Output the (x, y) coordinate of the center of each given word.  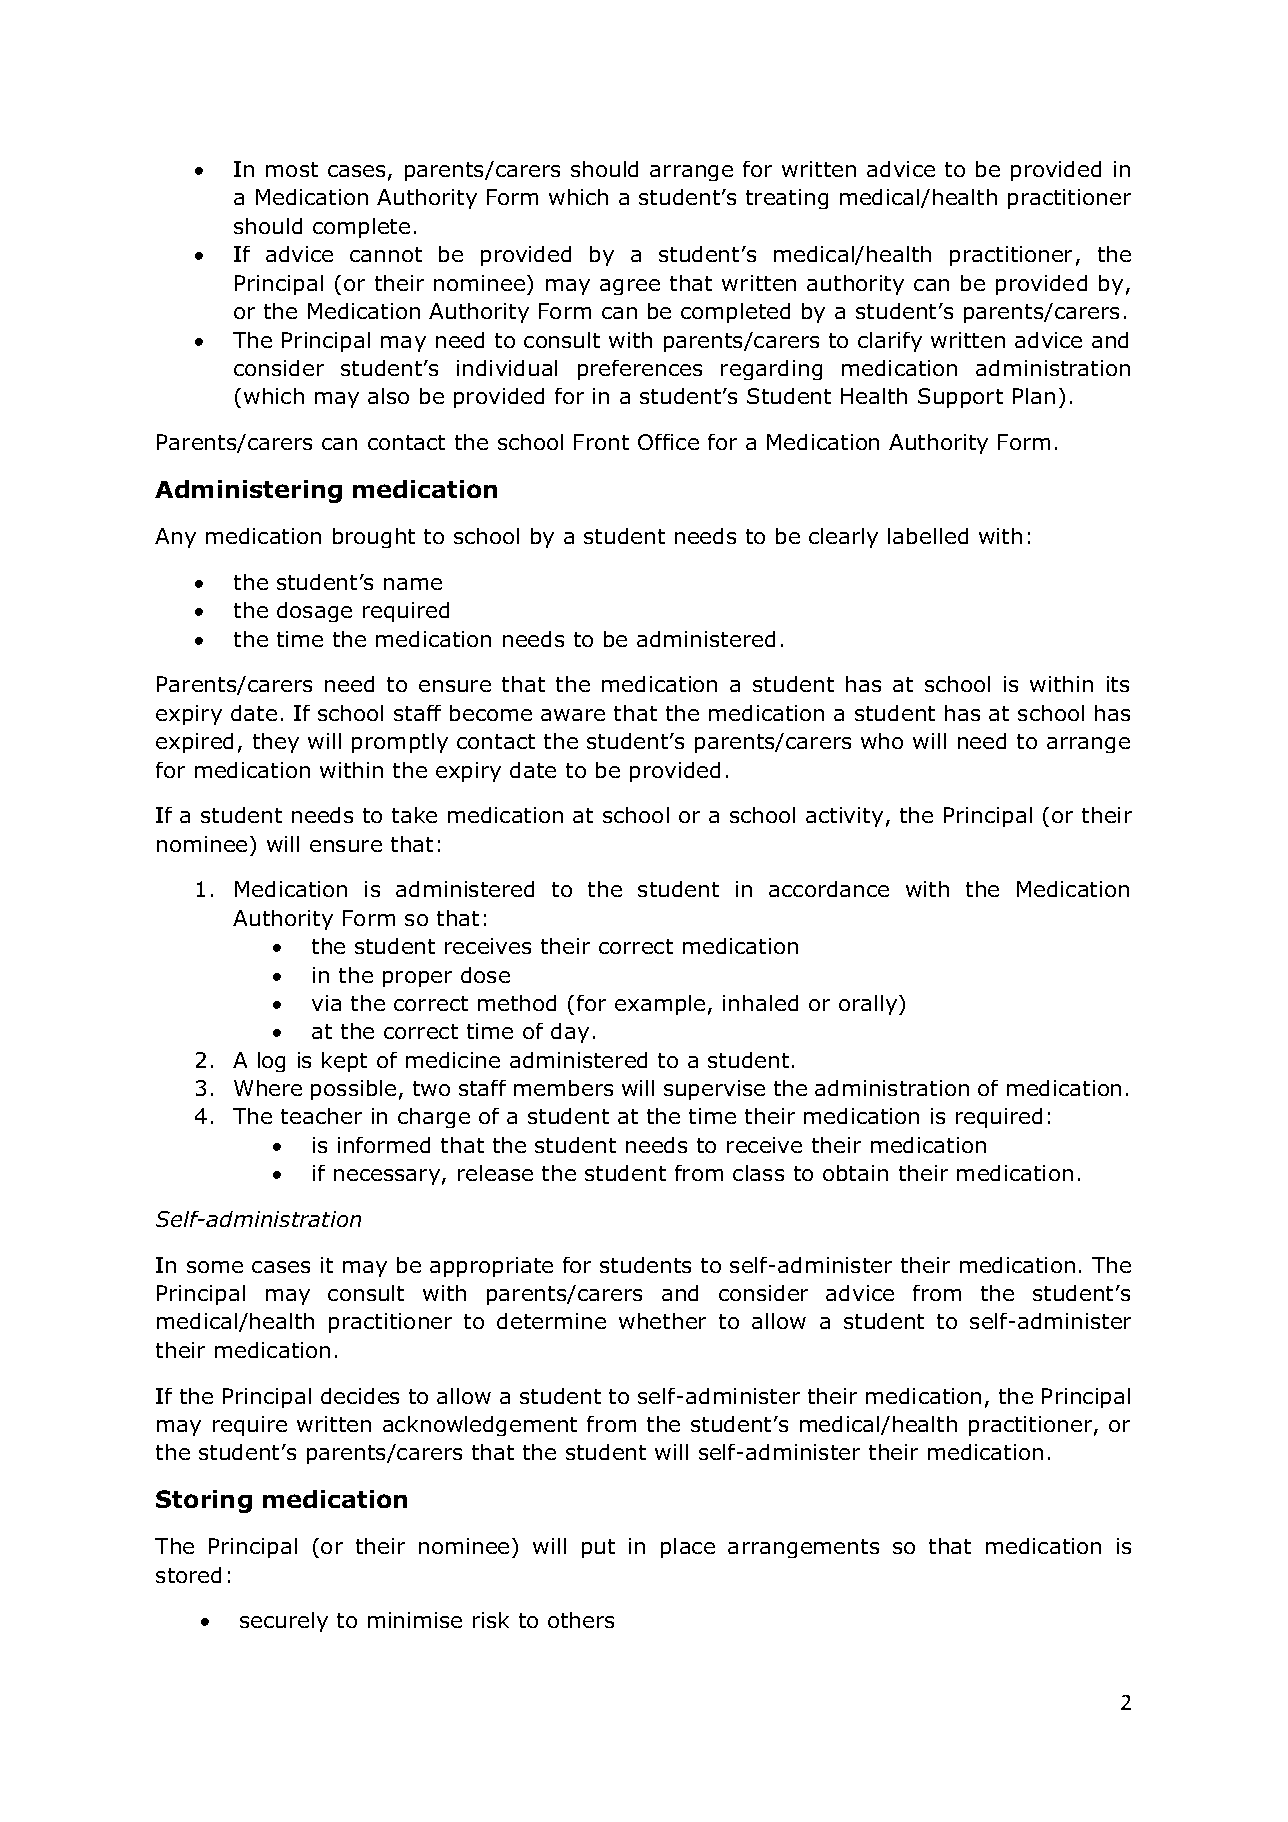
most (292, 169)
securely (284, 1622)
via (326, 1003)
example (660, 1005)
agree (630, 287)
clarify (890, 342)
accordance (829, 889)
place (688, 1548)
